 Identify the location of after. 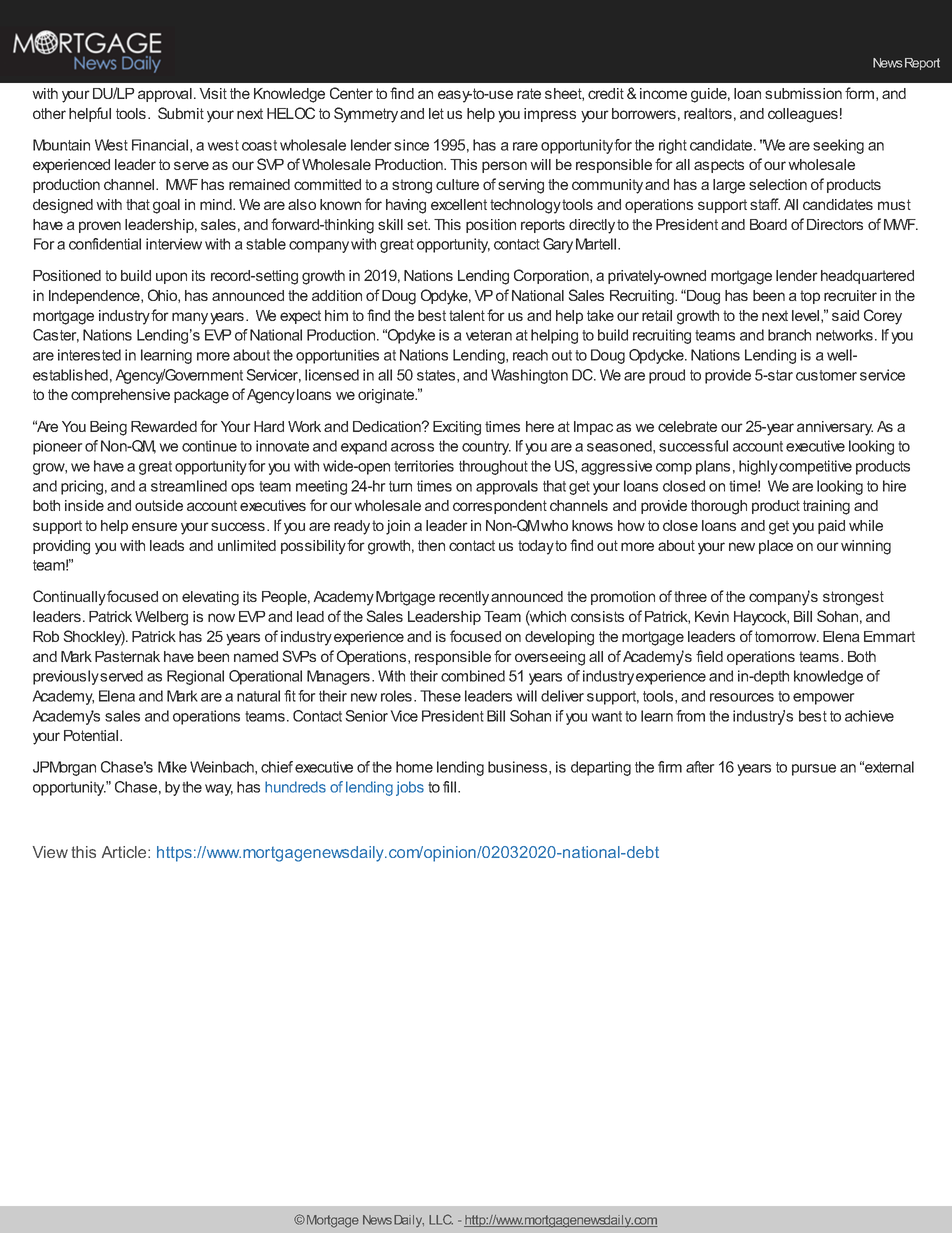
(700, 767).
